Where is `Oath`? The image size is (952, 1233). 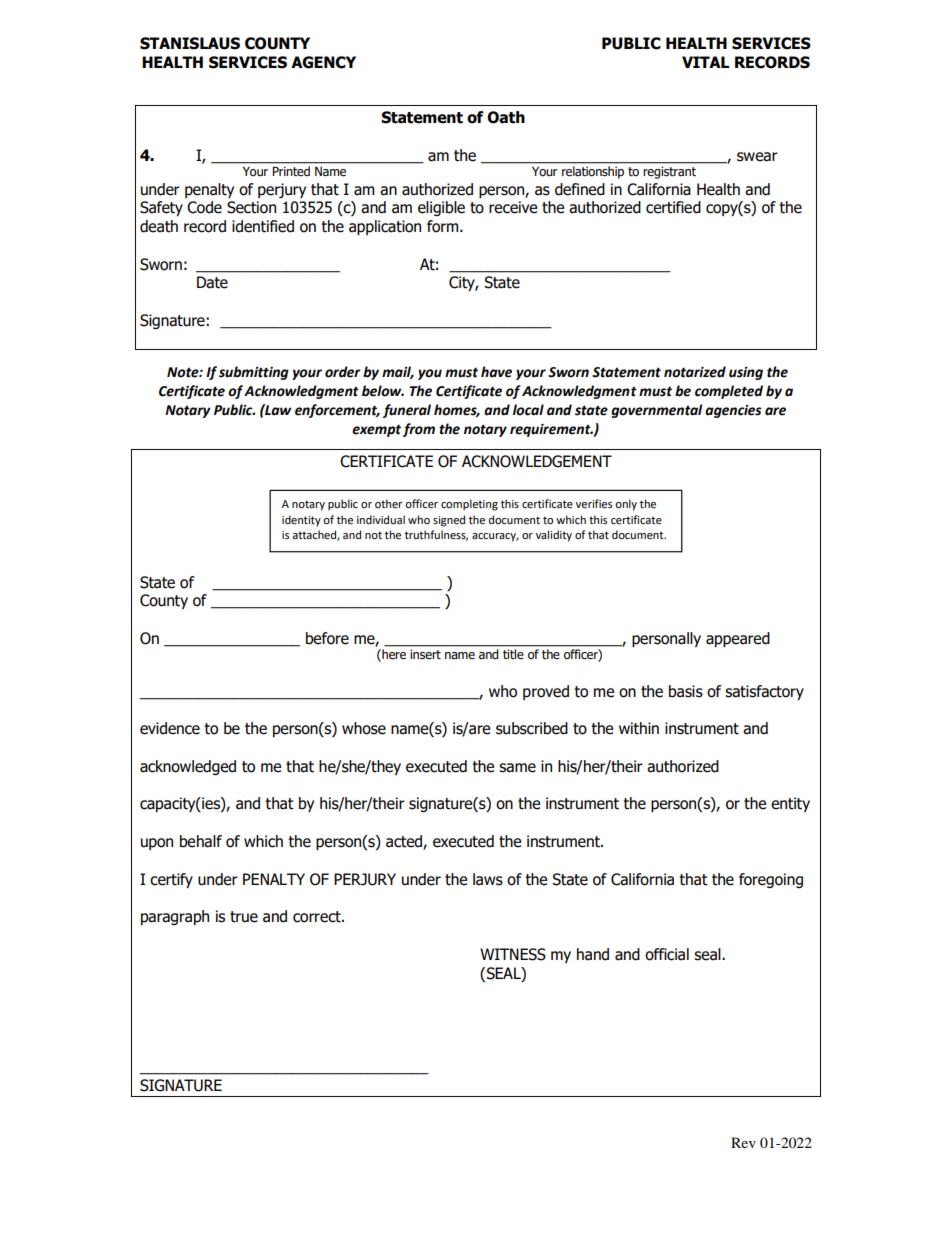 Oath is located at coordinates (506, 117).
